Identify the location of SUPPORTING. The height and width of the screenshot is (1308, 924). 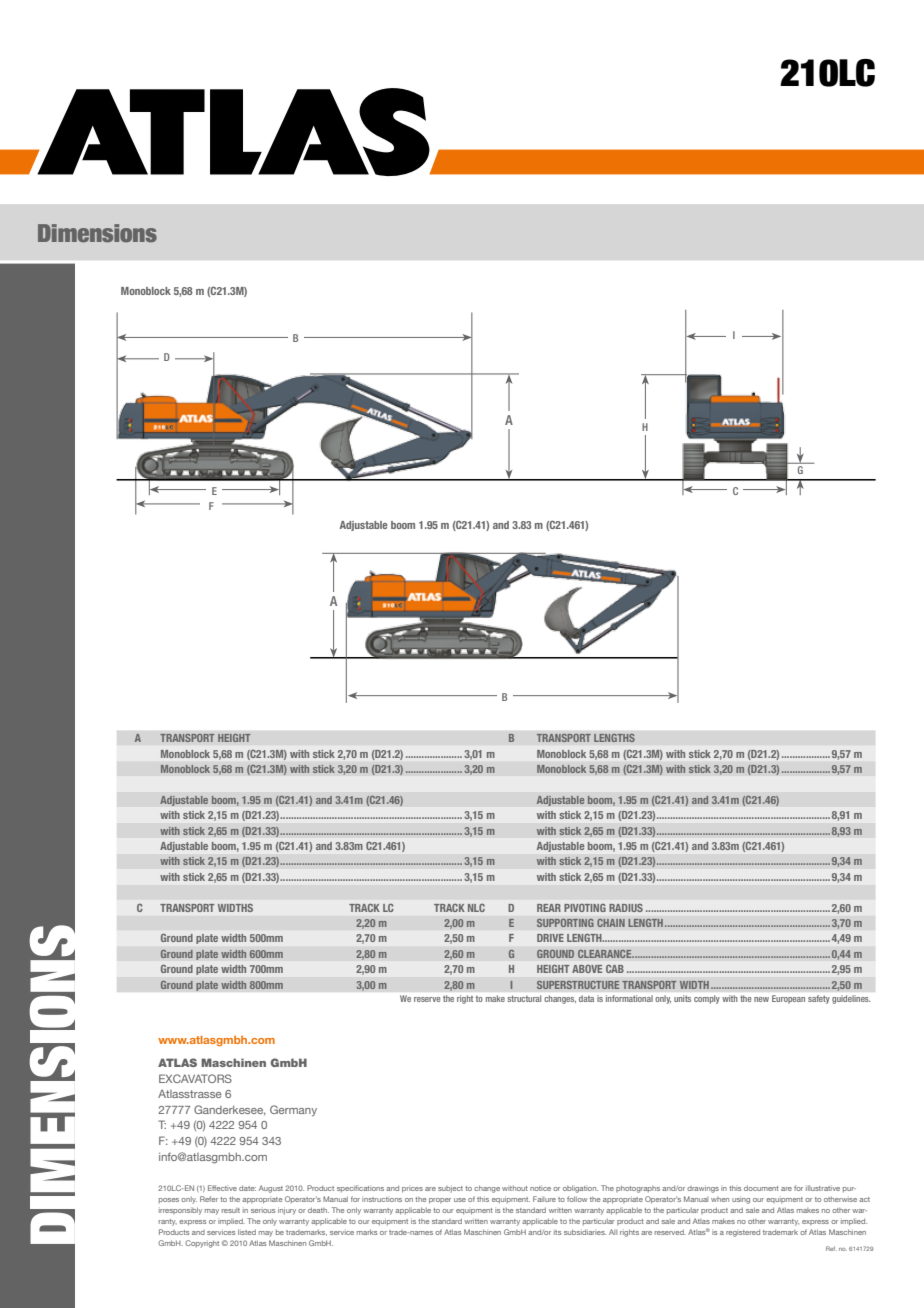
(565, 922).
